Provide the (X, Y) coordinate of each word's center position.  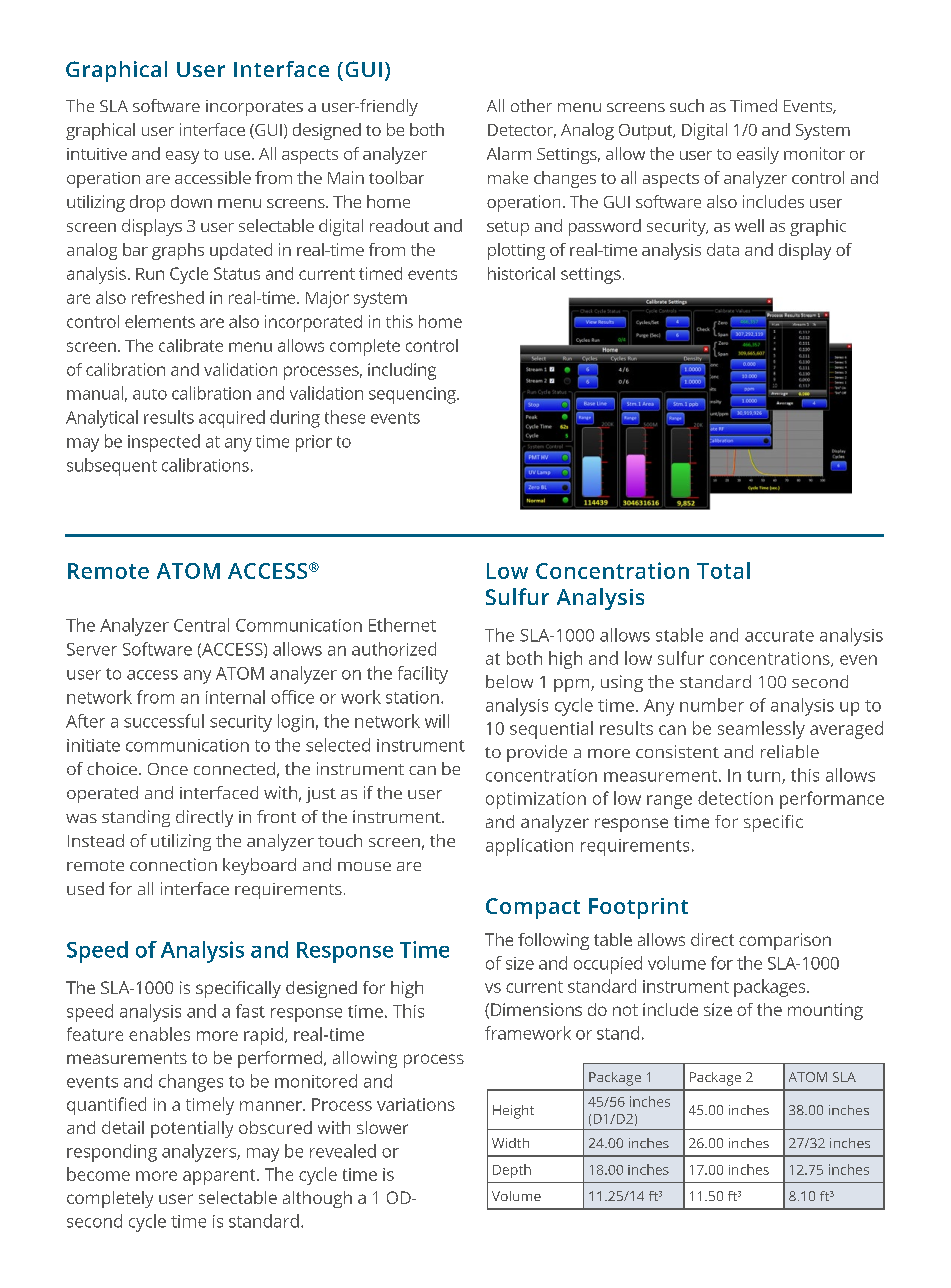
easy (182, 157)
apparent (220, 1177)
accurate (779, 636)
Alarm (509, 153)
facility (423, 675)
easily (758, 155)
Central (201, 625)
